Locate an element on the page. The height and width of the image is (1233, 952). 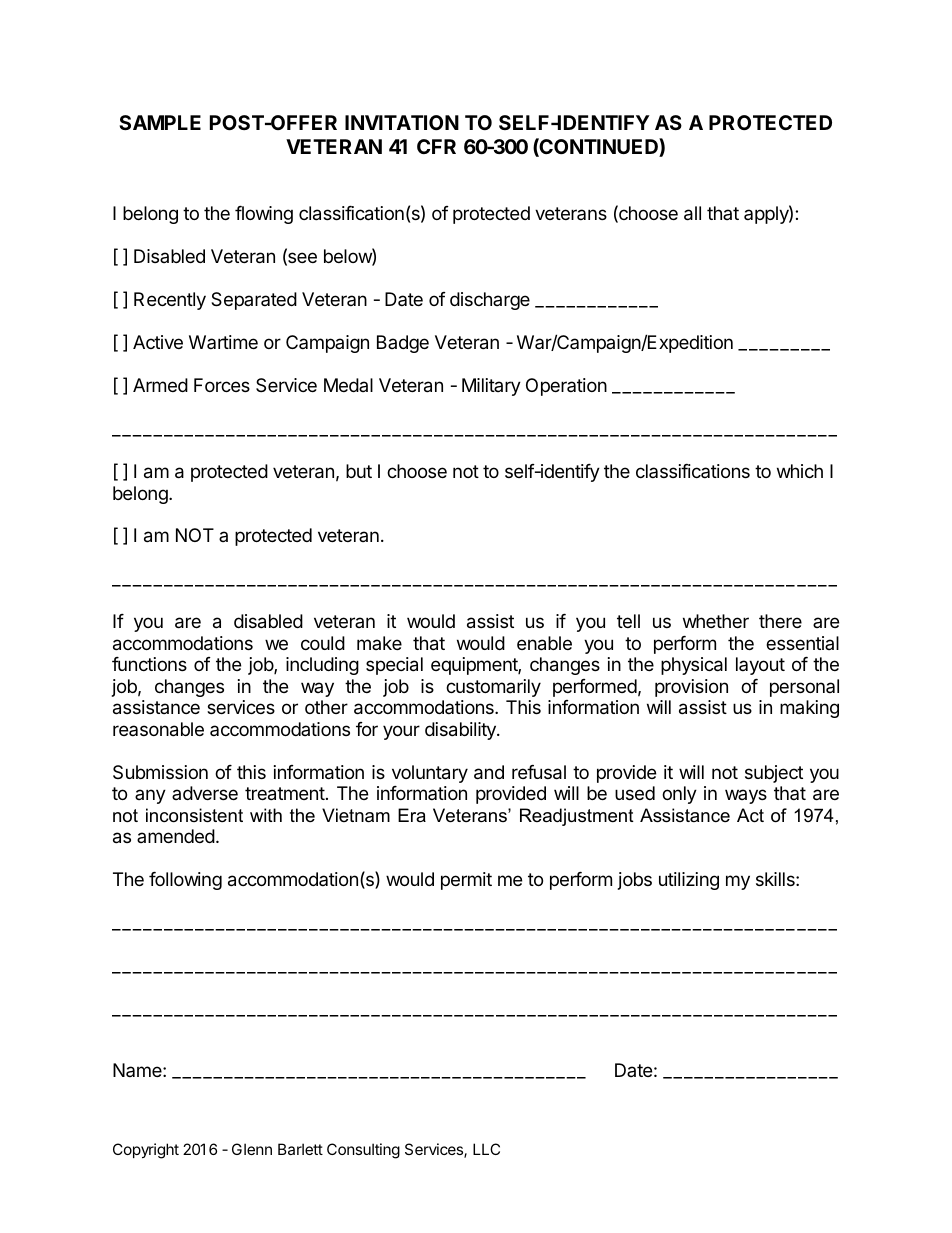
permit is located at coordinates (466, 881).
